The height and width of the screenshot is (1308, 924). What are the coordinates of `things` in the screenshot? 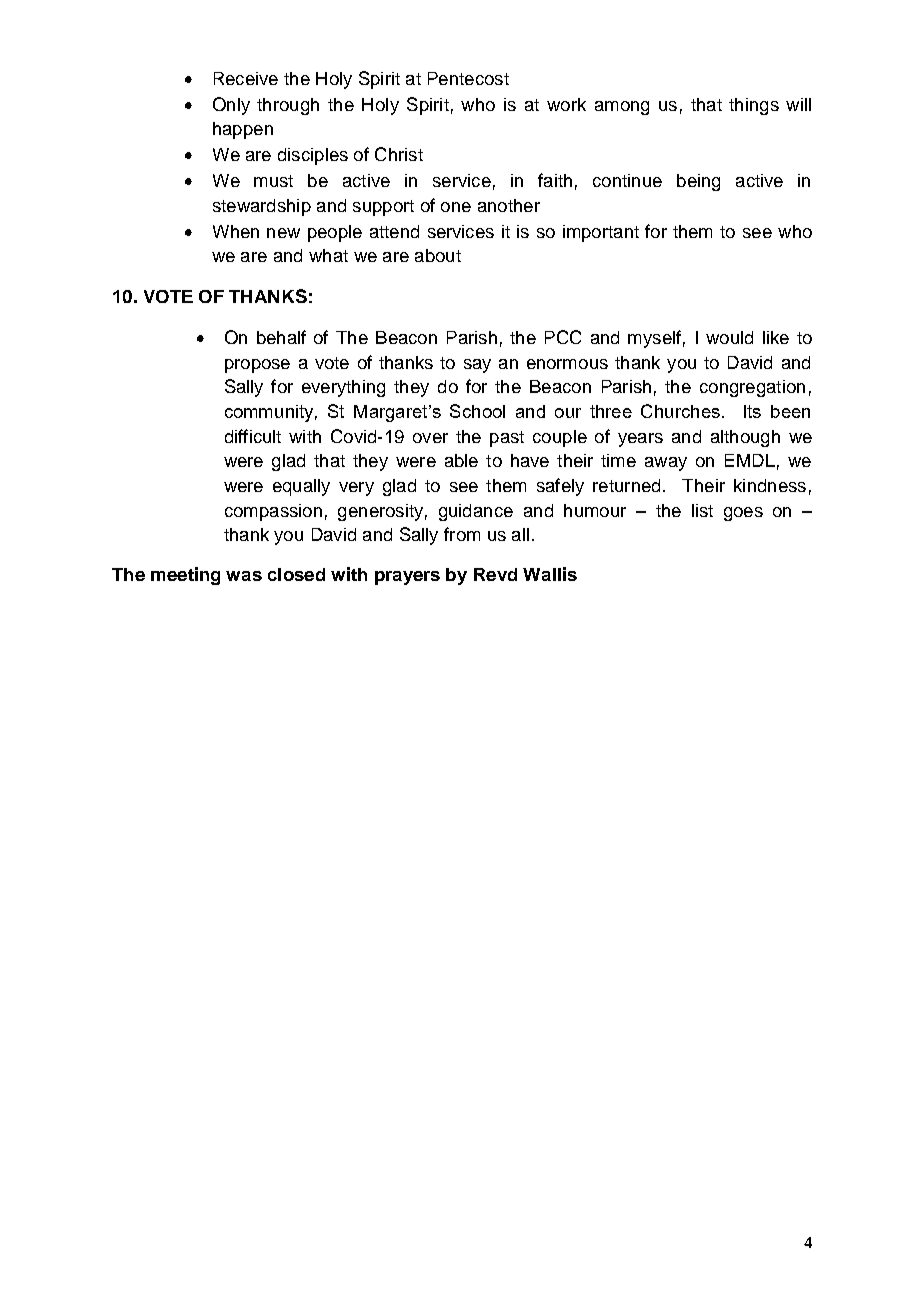 It's located at (754, 106).
